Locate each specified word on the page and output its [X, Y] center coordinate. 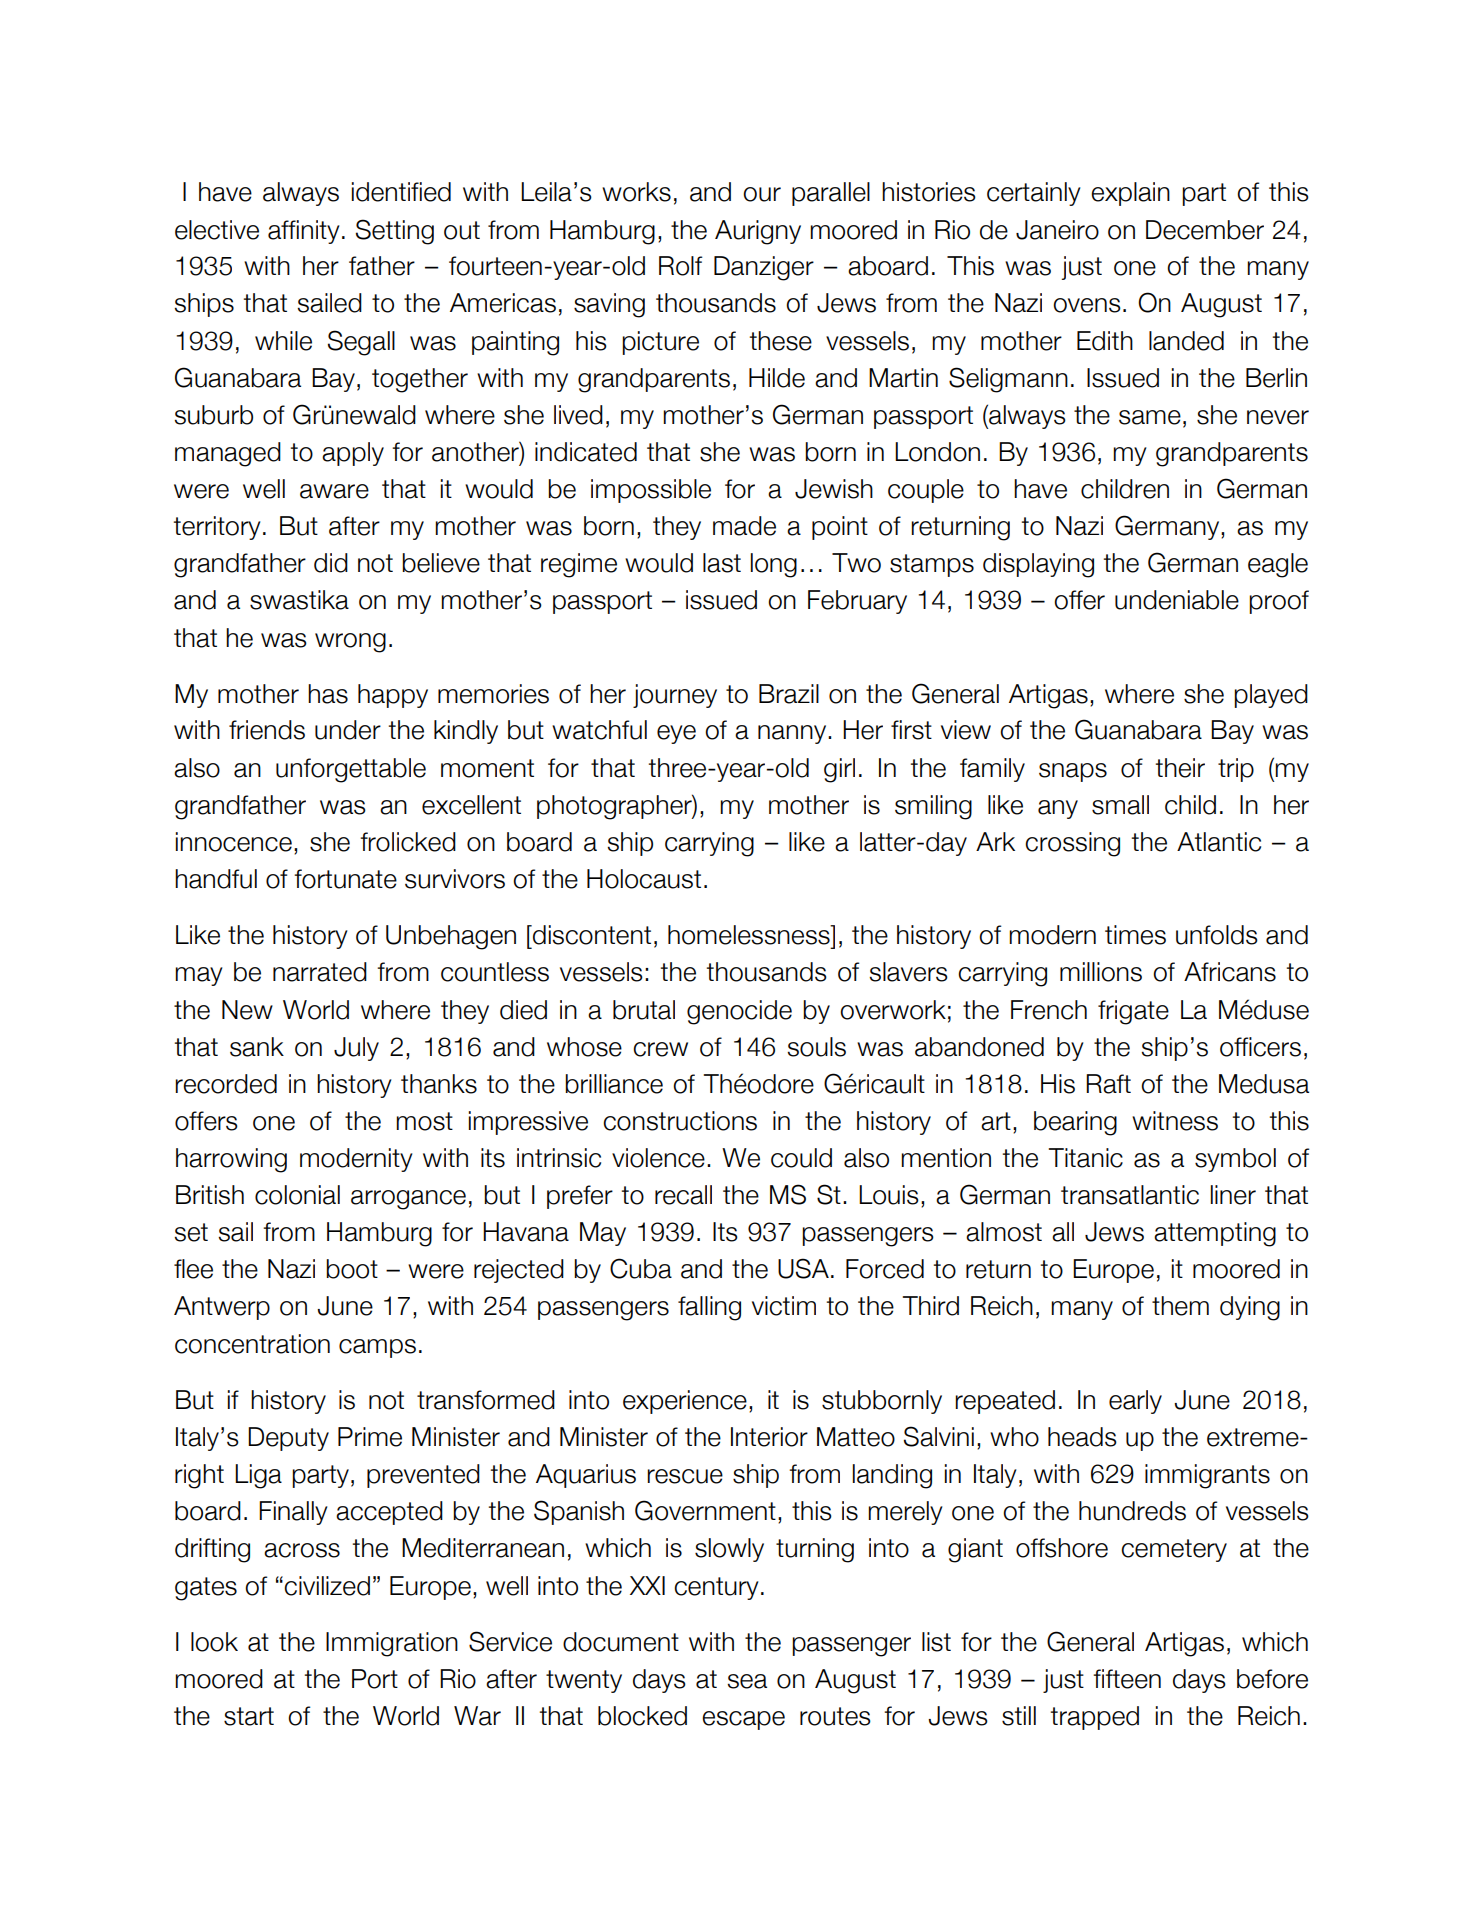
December [1205, 230]
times [1135, 935]
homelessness [750, 935]
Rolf [680, 266]
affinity [304, 232]
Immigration [392, 1644]
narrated [320, 972]
